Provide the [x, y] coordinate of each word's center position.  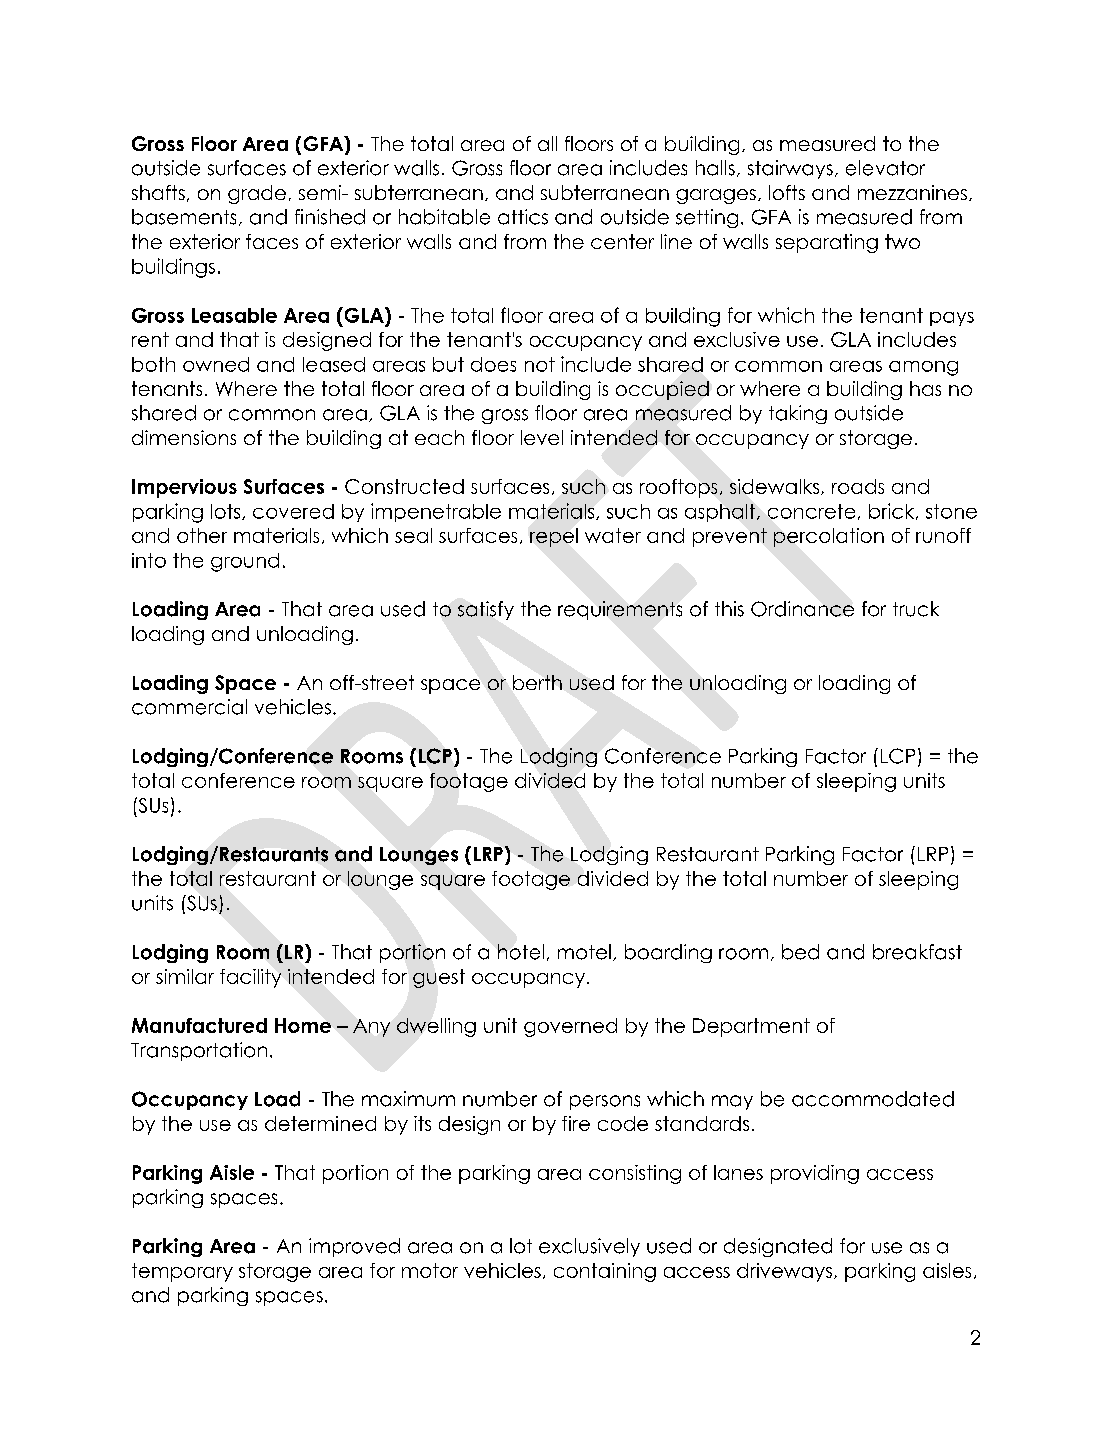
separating [827, 243]
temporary [182, 1272]
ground [245, 562]
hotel [521, 952]
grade [257, 194]
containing [605, 1272]
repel [554, 537]
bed [800, 952]
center [622, 241]
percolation [829, 537]
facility [250, 978]
